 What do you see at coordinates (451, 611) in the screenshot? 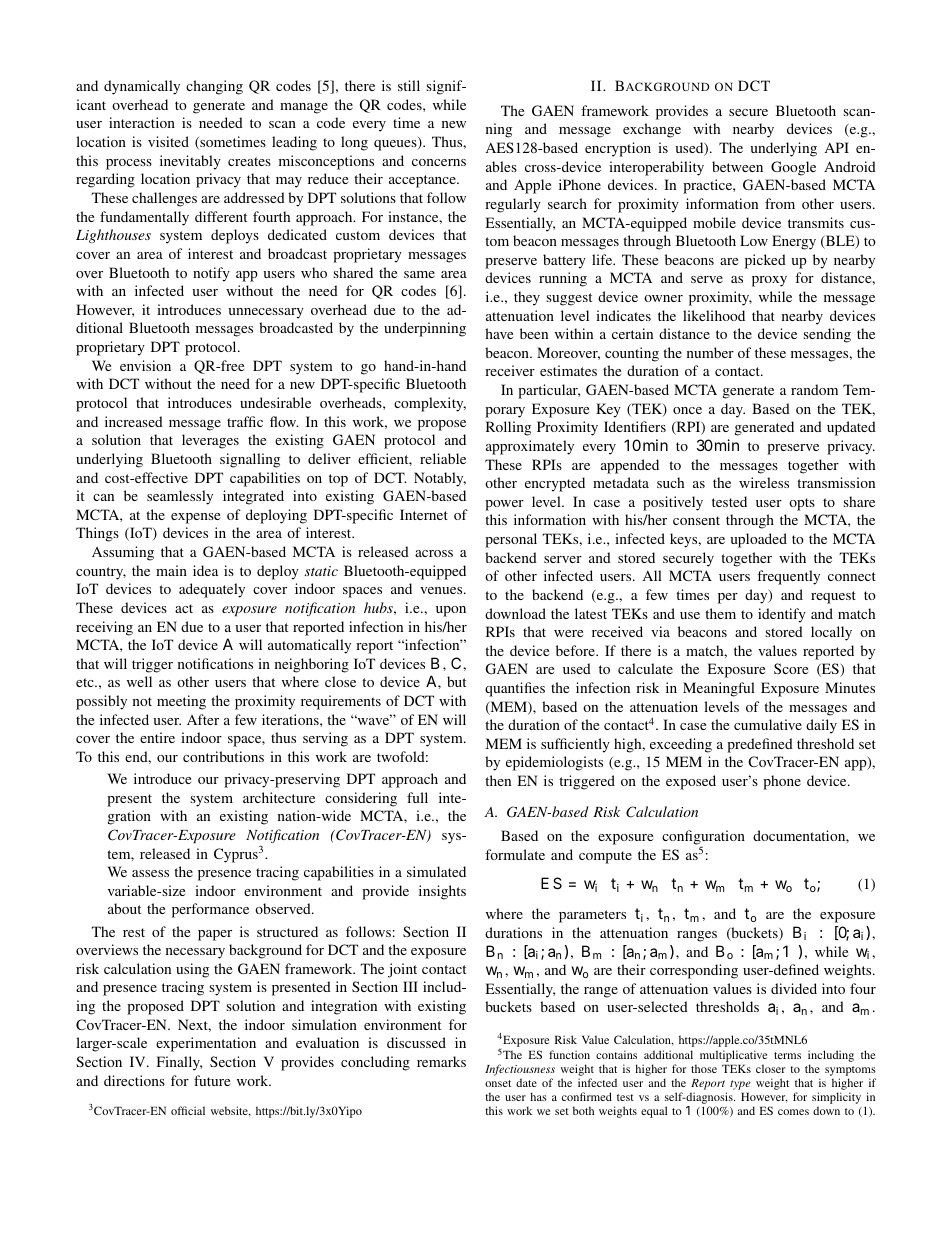
I see `upon` at bounding box center [451, 611].
